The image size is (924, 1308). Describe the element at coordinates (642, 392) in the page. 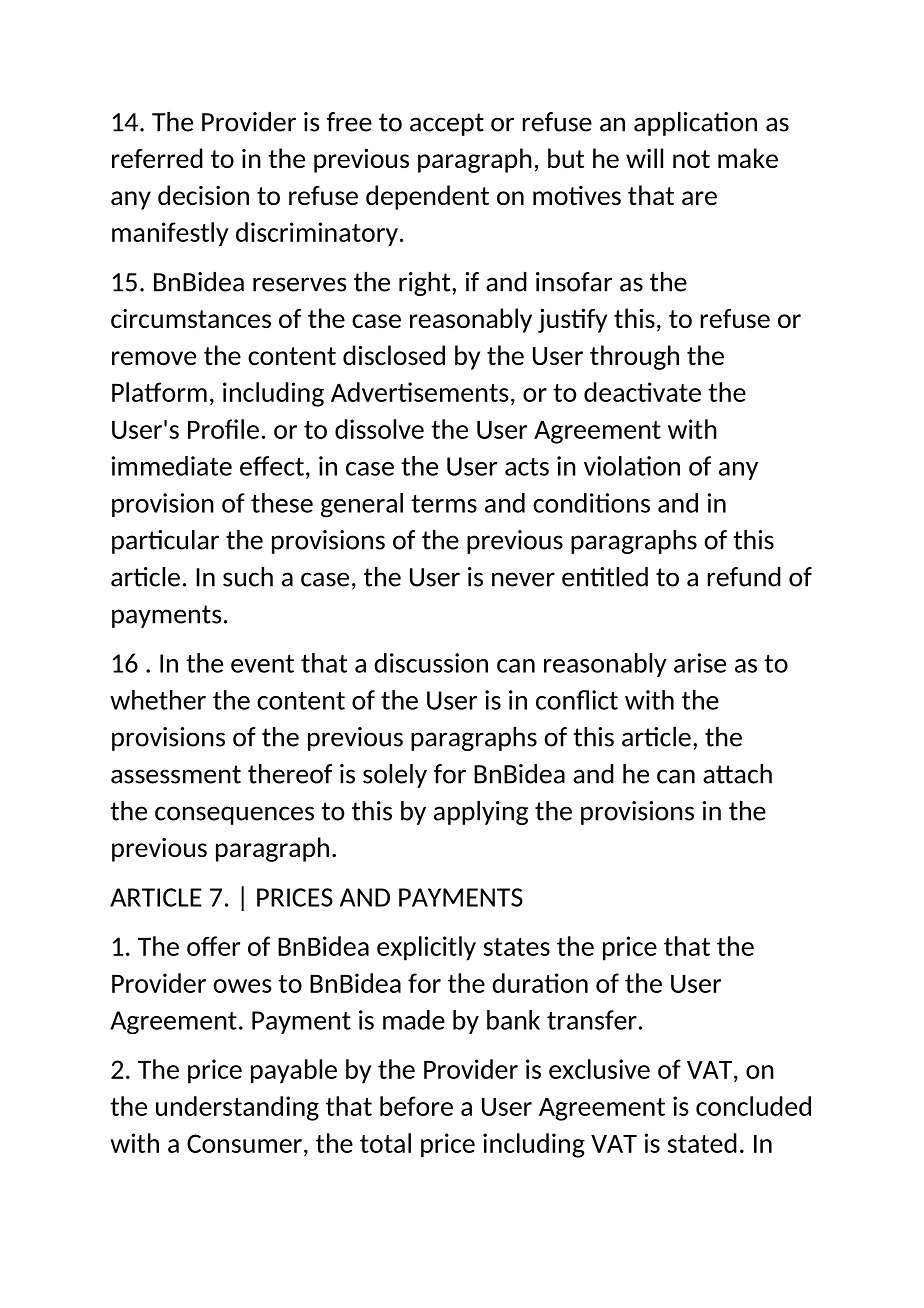

I see `deactivate` at that location.
